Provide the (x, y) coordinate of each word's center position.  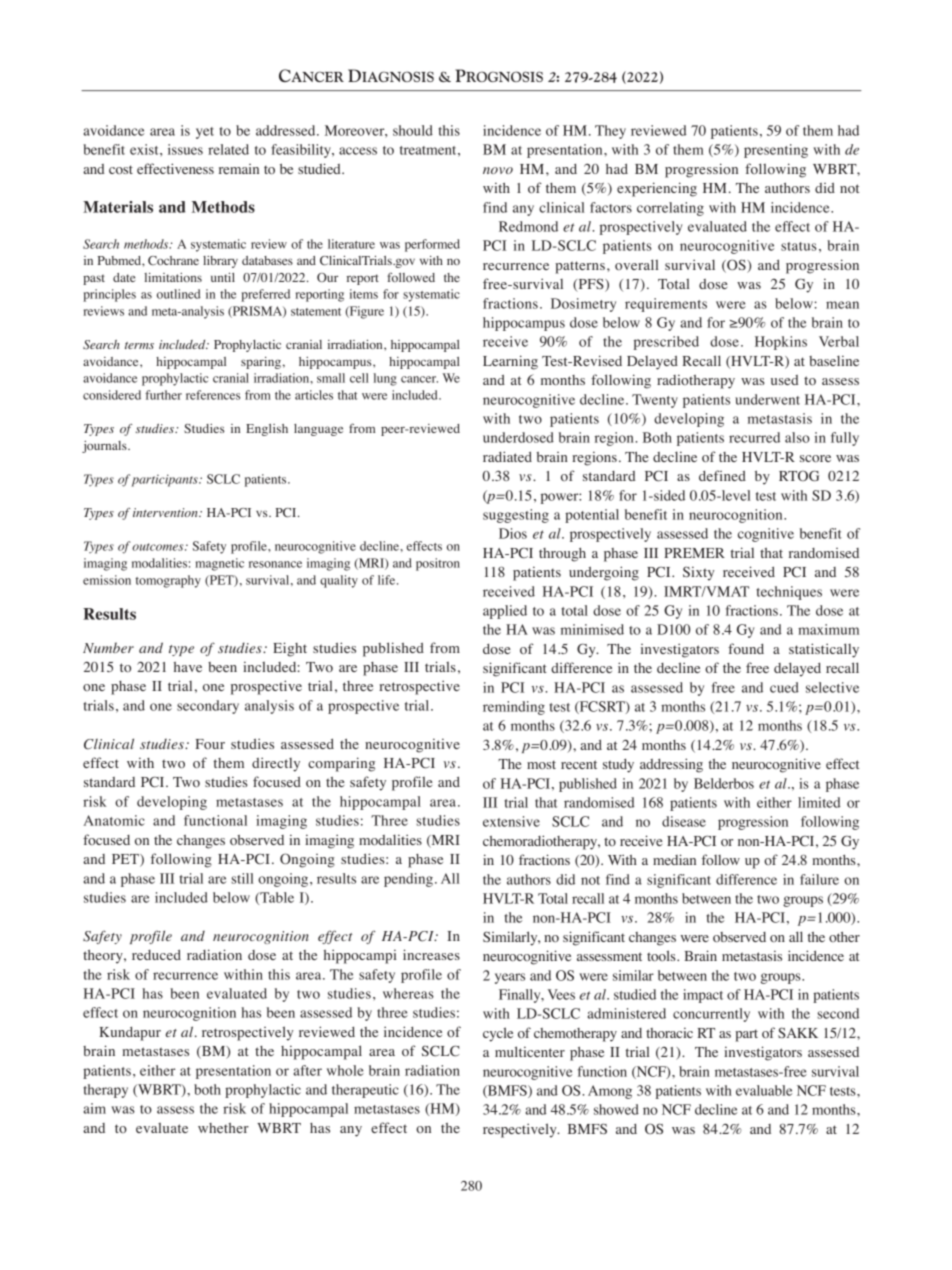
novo (498, 170)
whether (223, 1128)
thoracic (669, 1032)
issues (185, 149)
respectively (521, 1130)
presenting (776, 151)
